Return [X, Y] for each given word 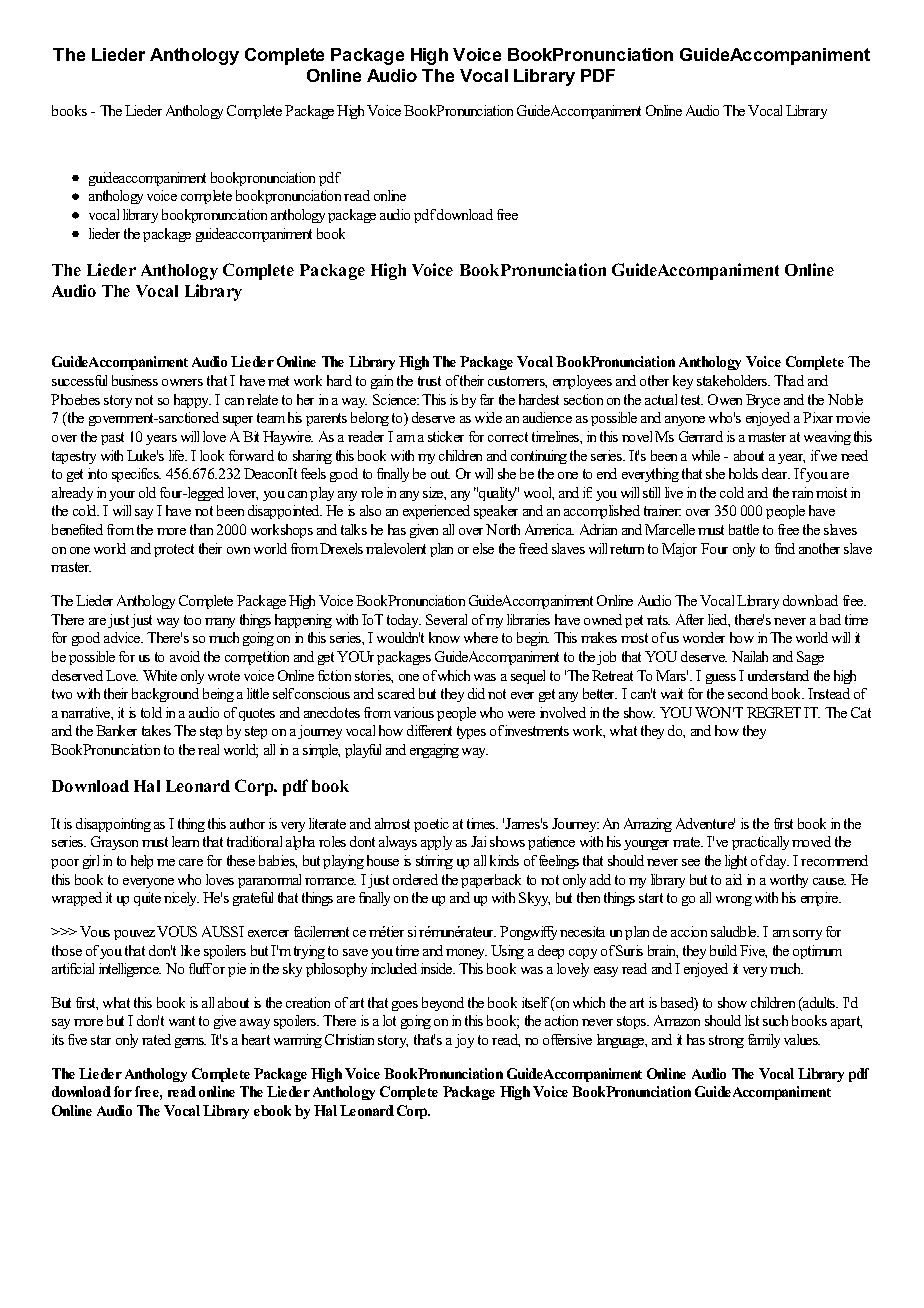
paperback [491, 881]
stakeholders [733, 380]
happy [192, 401]
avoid [185, 656]
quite [147, 899]
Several [446, 619]
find [785, 548]
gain [382, 382]
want [182, 1021]
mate [688, 842]
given [424, 531]
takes [156, 730]
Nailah [750, 656]
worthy [789, 881]
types [471, 732]
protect [174, 550]
